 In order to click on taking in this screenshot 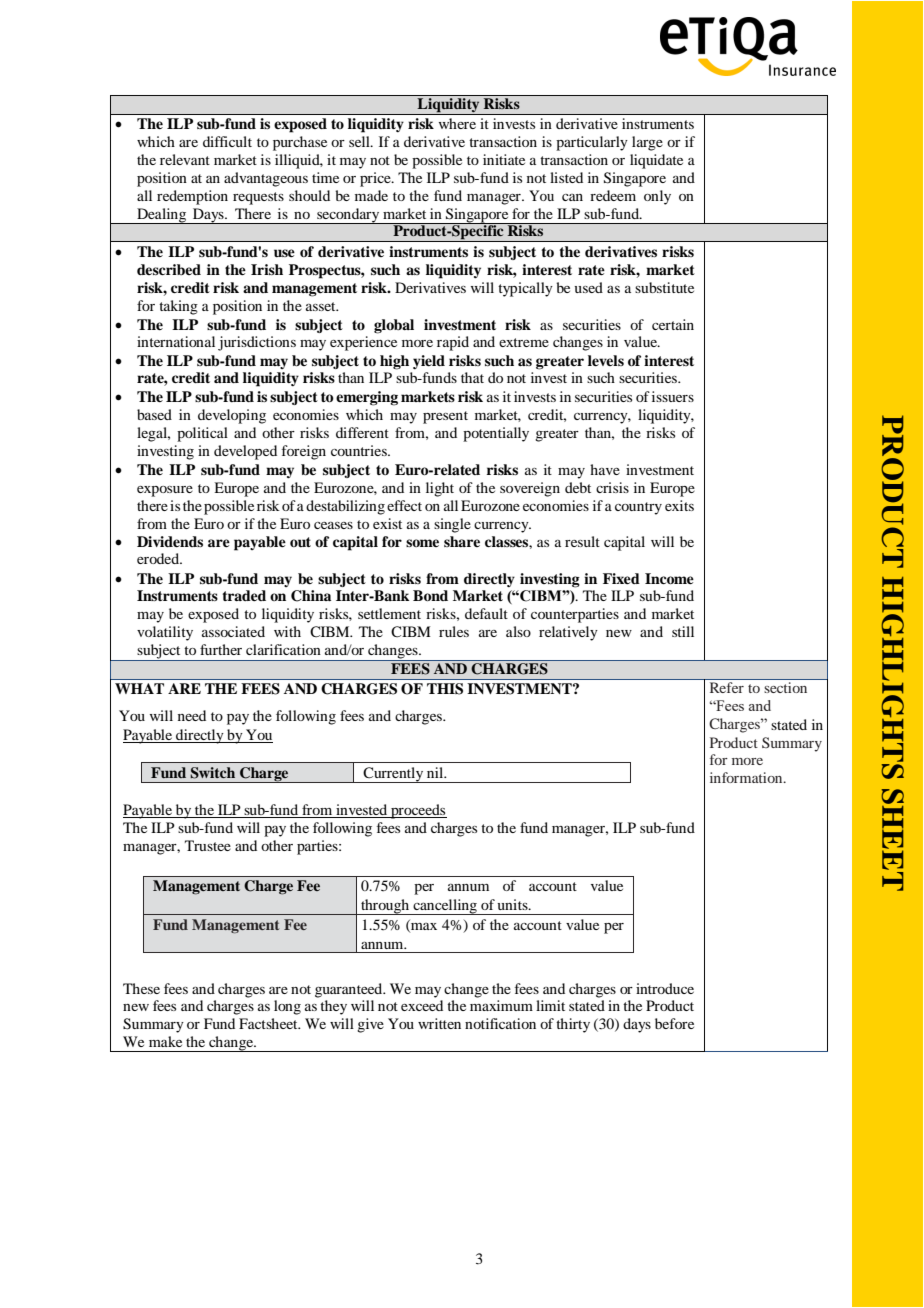, I will do `click(178, 307)`.
